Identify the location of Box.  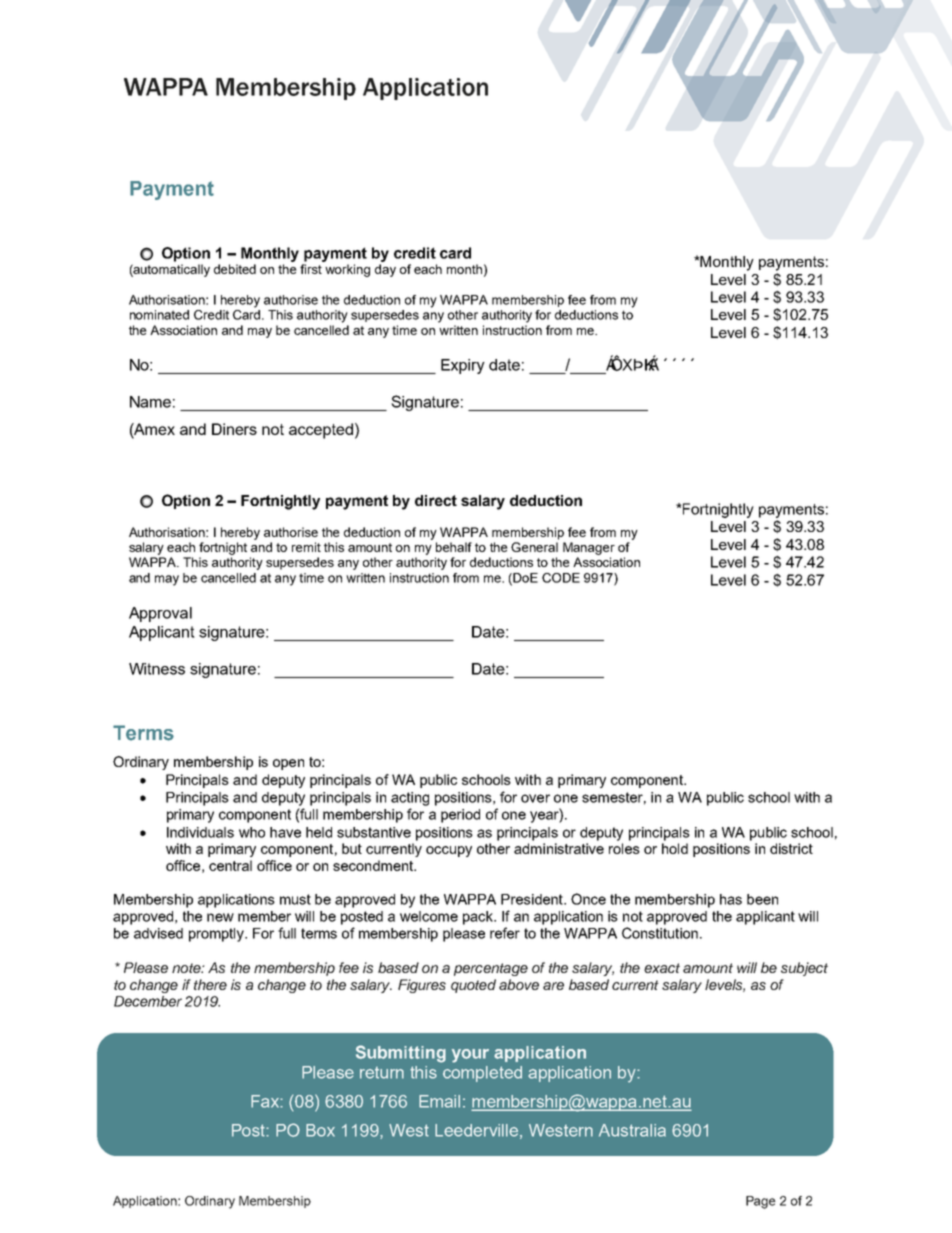
(320, 1130).
